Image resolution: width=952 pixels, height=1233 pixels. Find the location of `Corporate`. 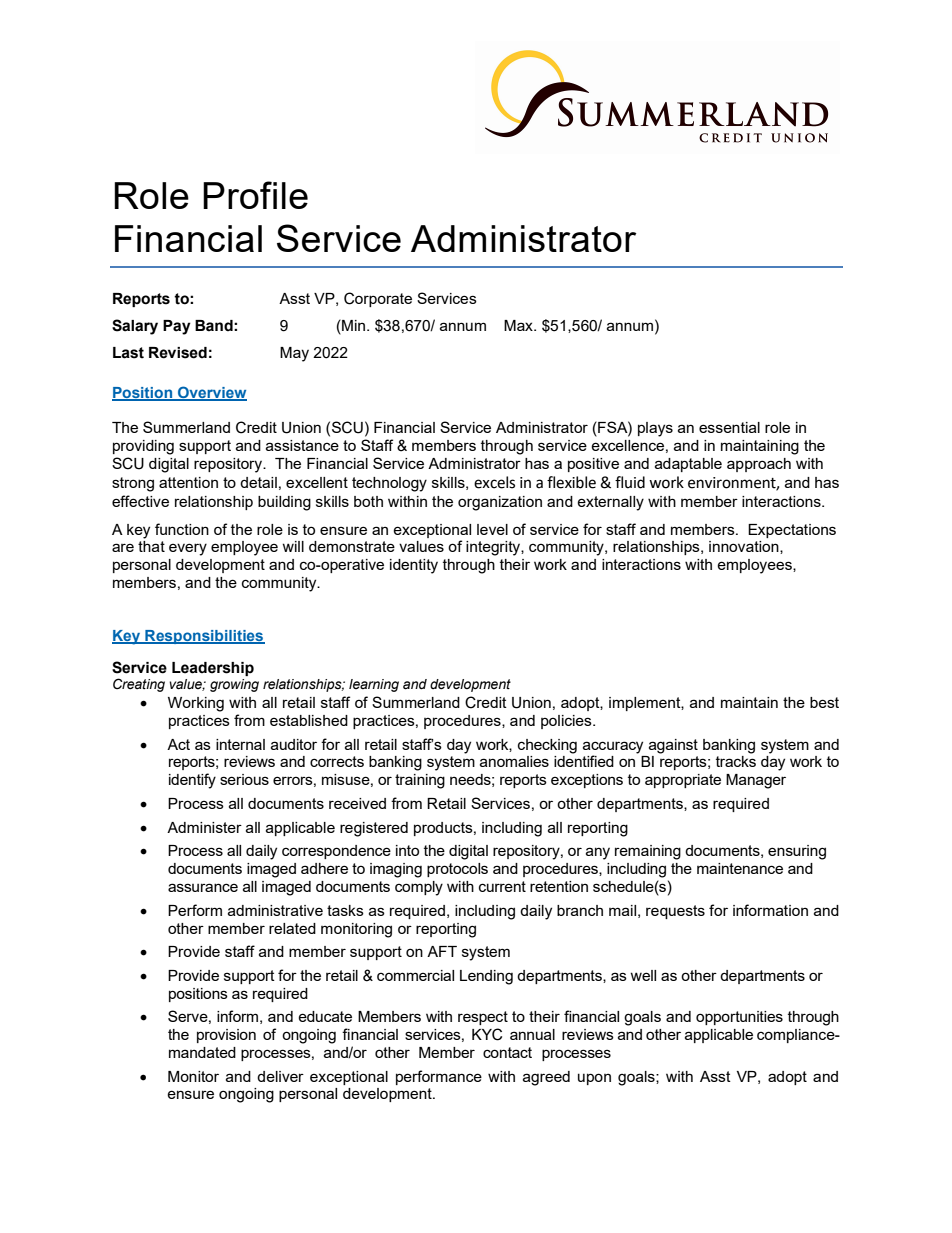

Corporate is located at coordinates (378, 299).
